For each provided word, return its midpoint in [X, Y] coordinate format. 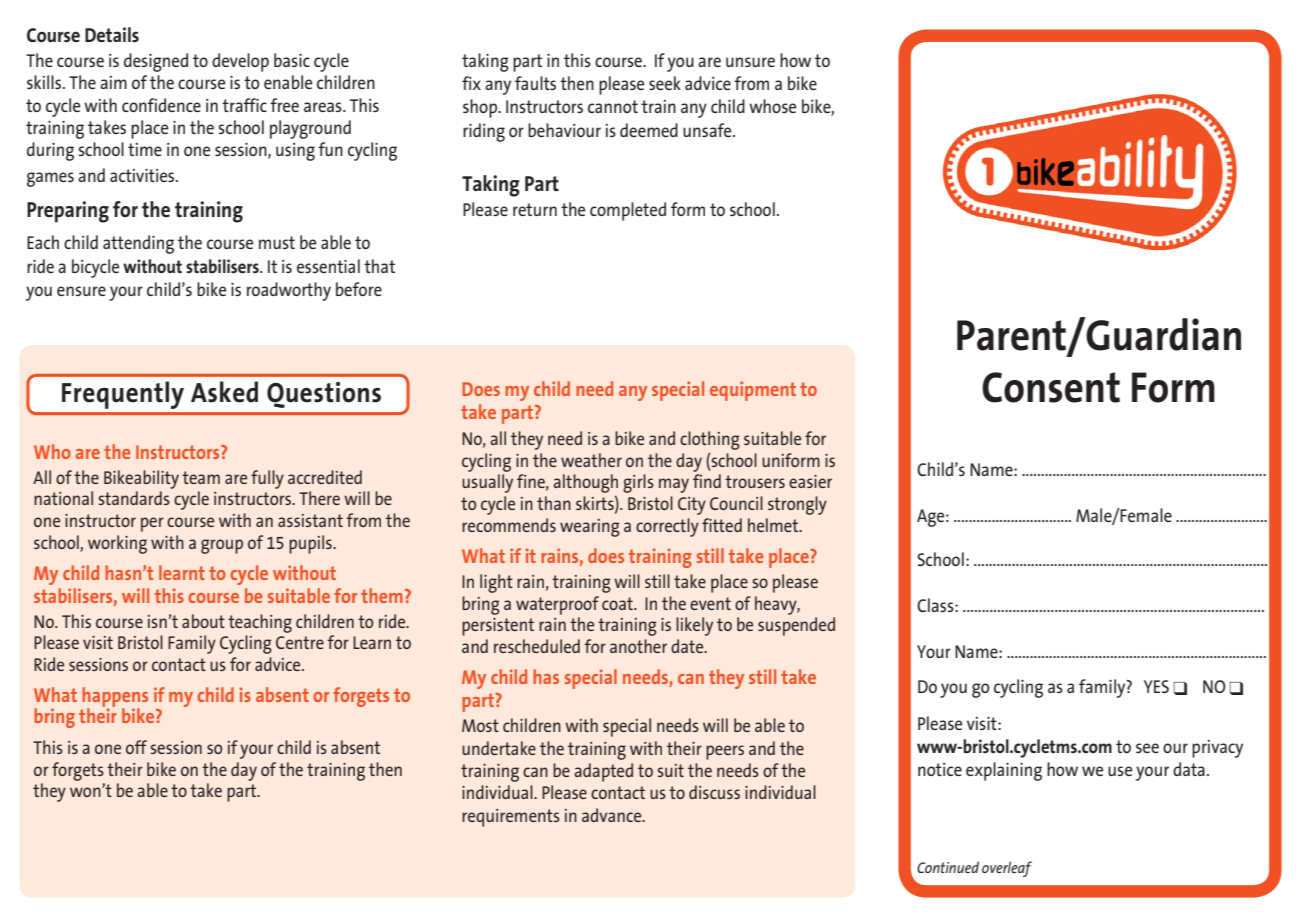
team [201, 477]
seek [665, 83]
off [136, 747]
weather [591, 460]
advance [613, 815]
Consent [1051, 387]
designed [156, 62]
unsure [750, 62]
